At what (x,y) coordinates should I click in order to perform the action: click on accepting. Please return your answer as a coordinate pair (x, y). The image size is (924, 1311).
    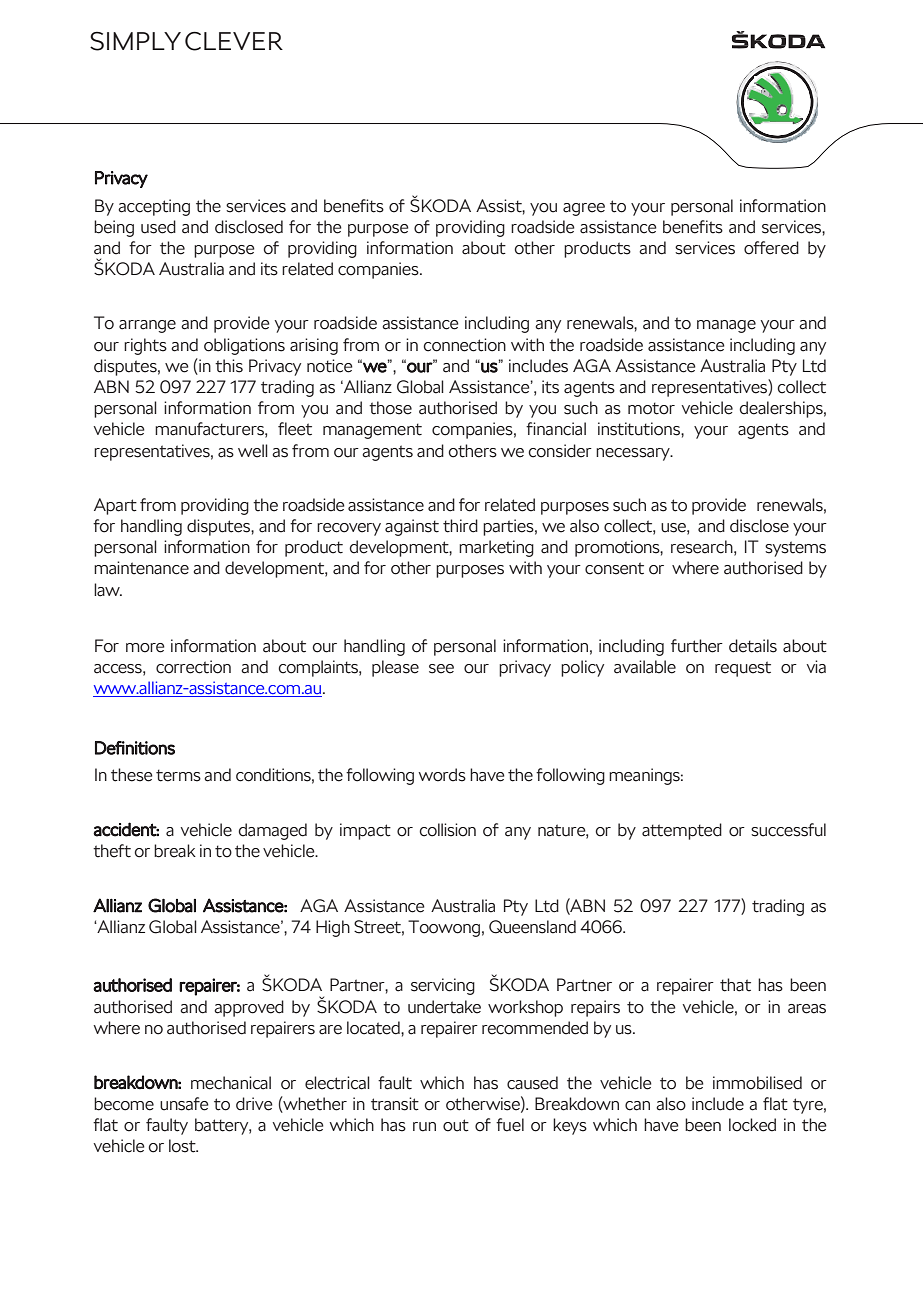
    Looking at the image, I should click on (154, 207).
